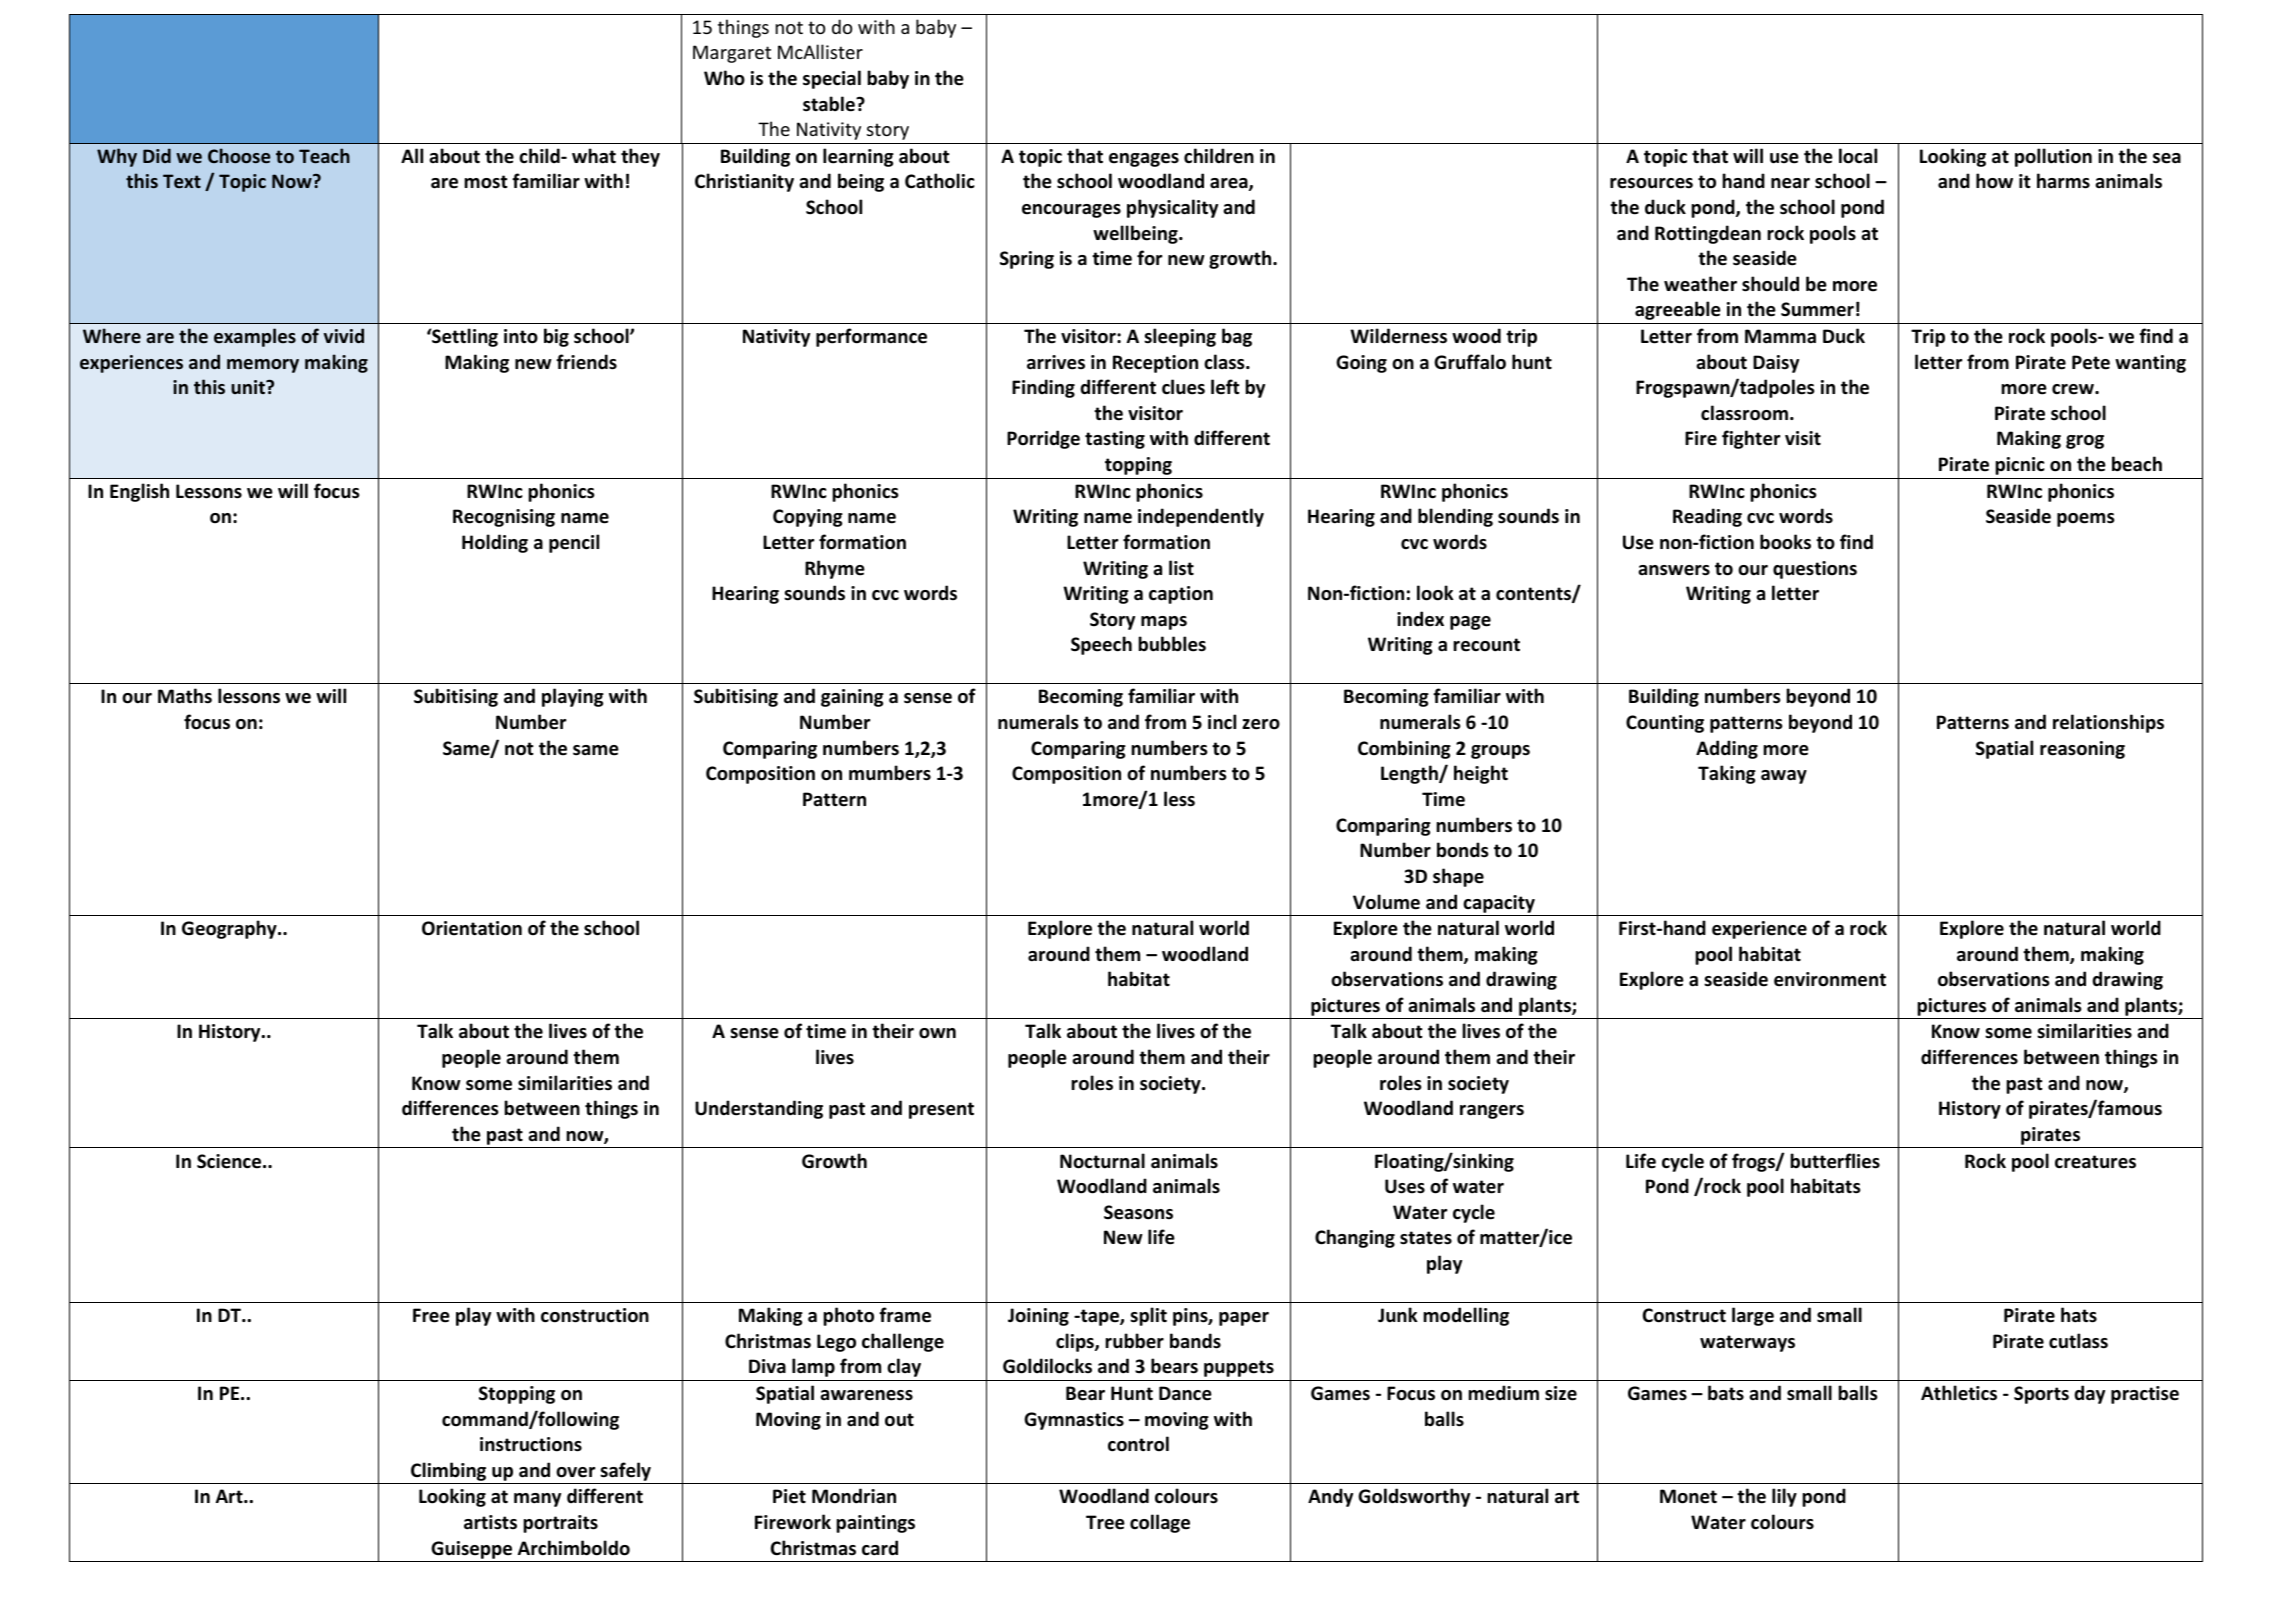 Image resolution: width=2271 pixels, height=1606 pixels. I want to click on environment, so click(1830, 979).
